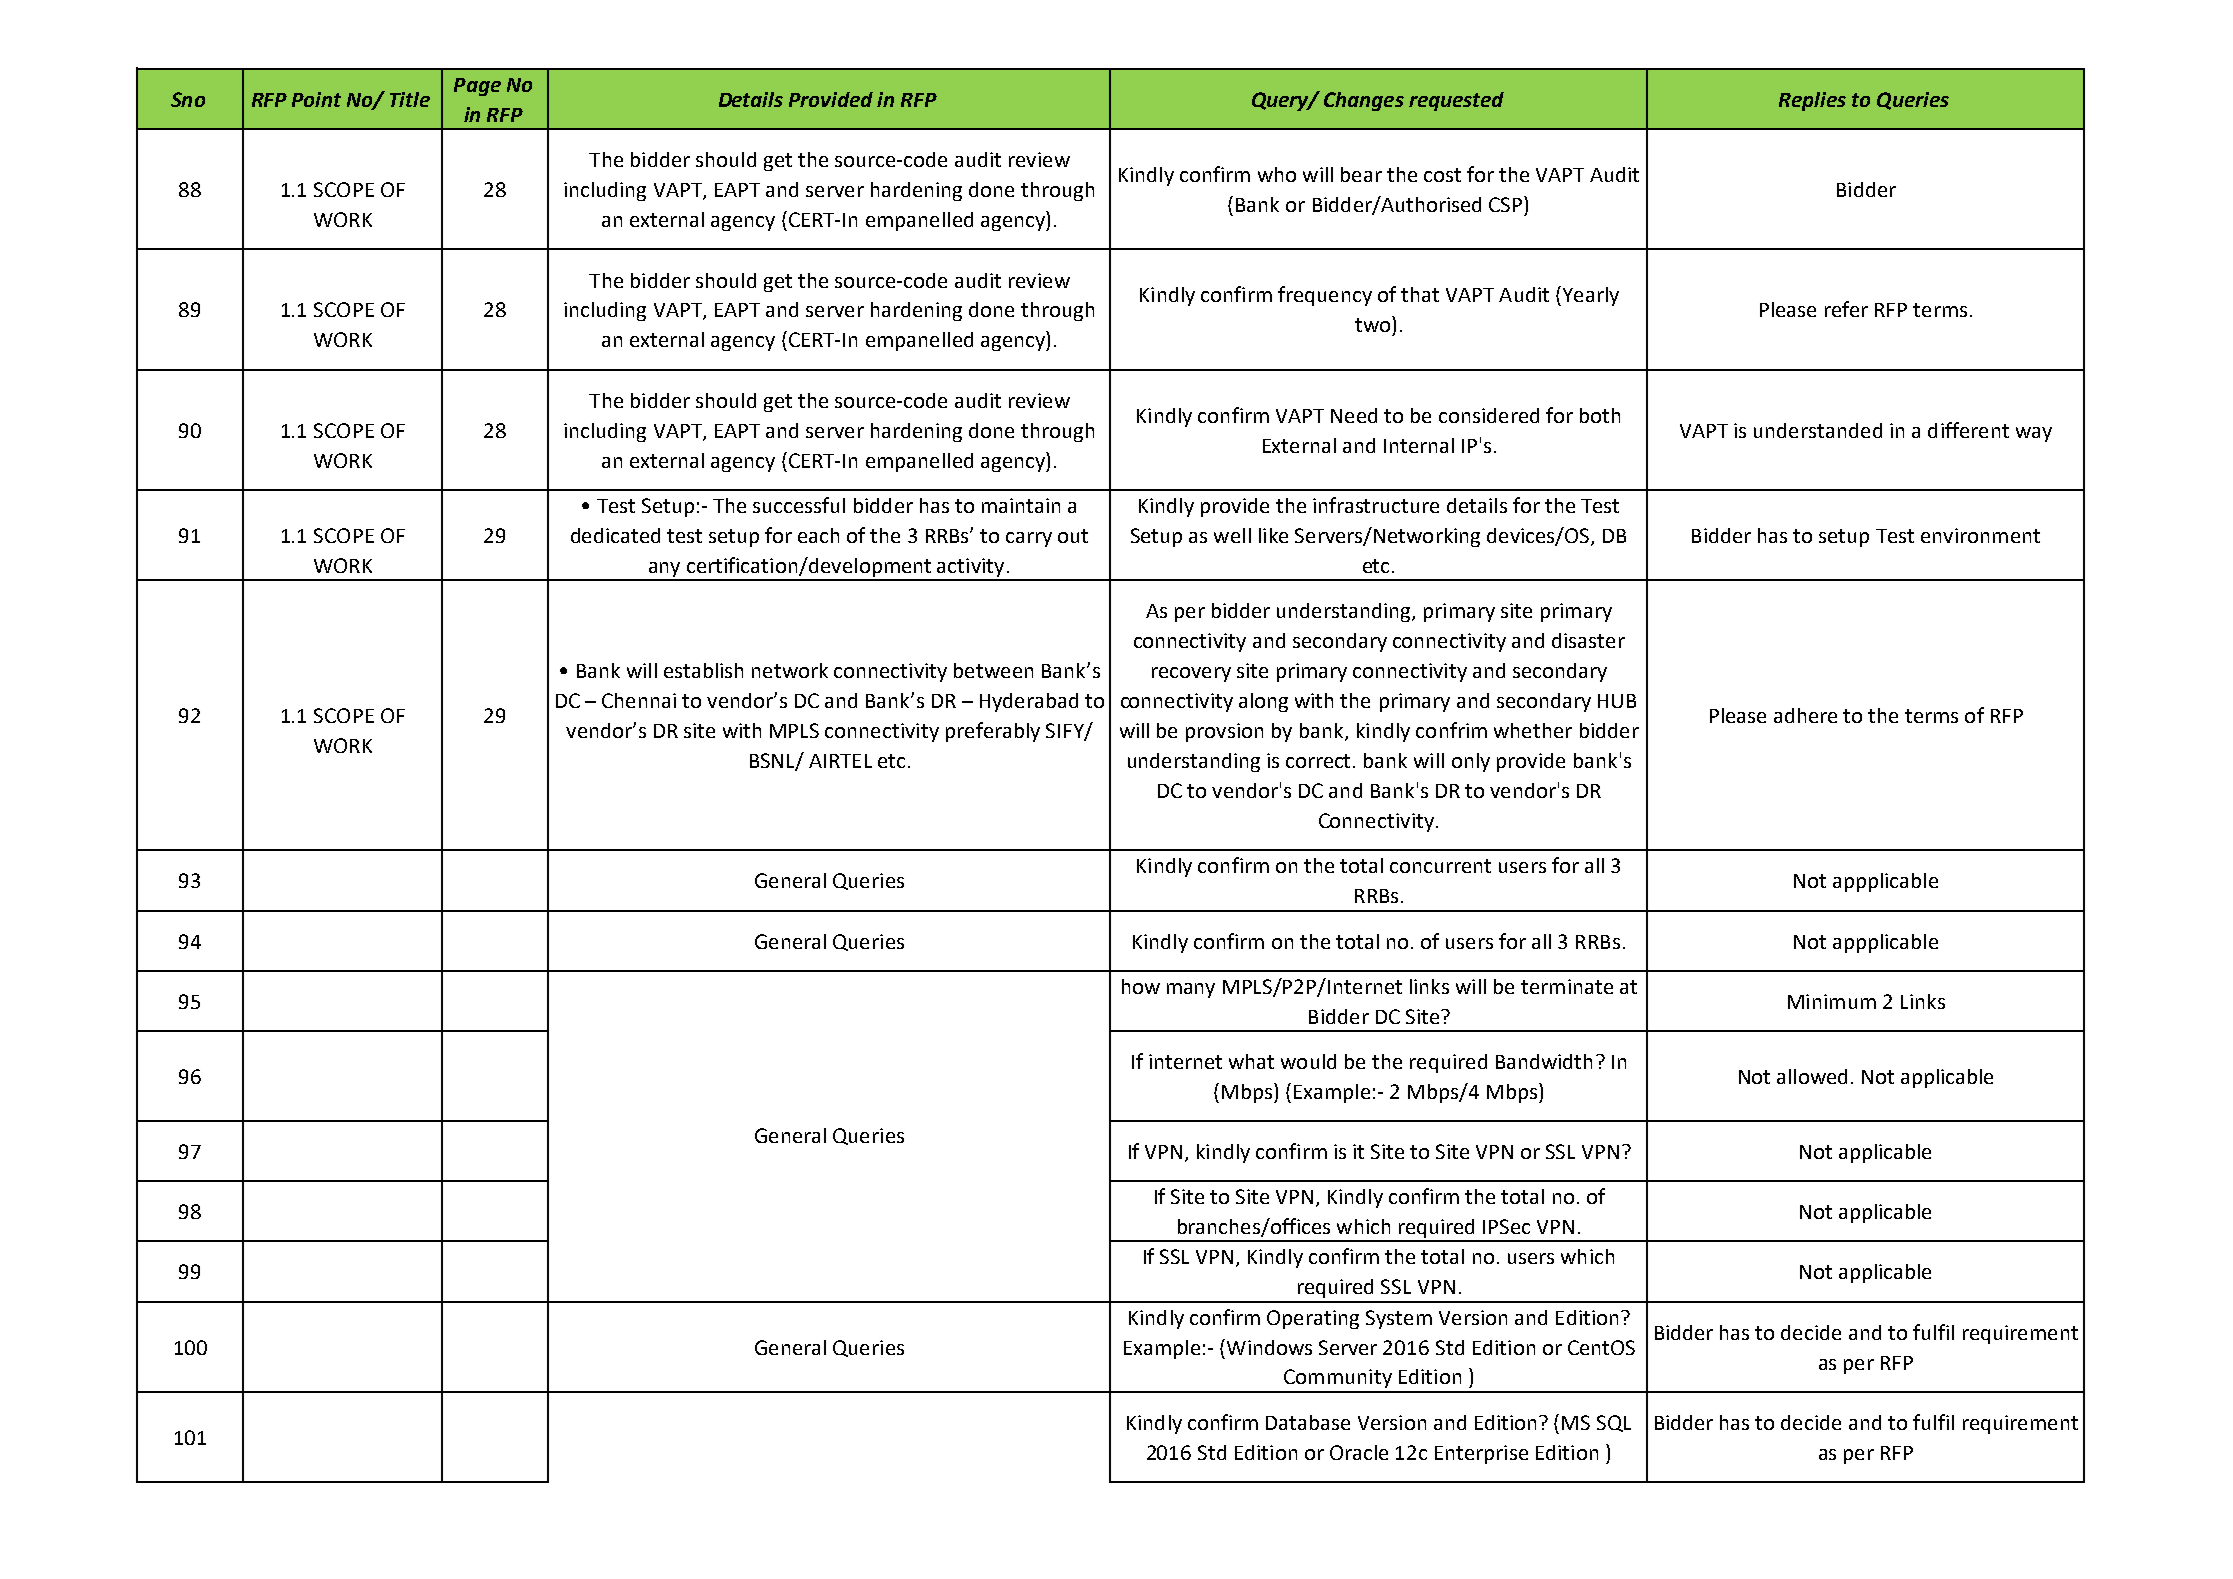 The height and width of the page is (1579, 2233). Describe the element at coordinates (410, 99) in the page. I see `Title` at that location.
